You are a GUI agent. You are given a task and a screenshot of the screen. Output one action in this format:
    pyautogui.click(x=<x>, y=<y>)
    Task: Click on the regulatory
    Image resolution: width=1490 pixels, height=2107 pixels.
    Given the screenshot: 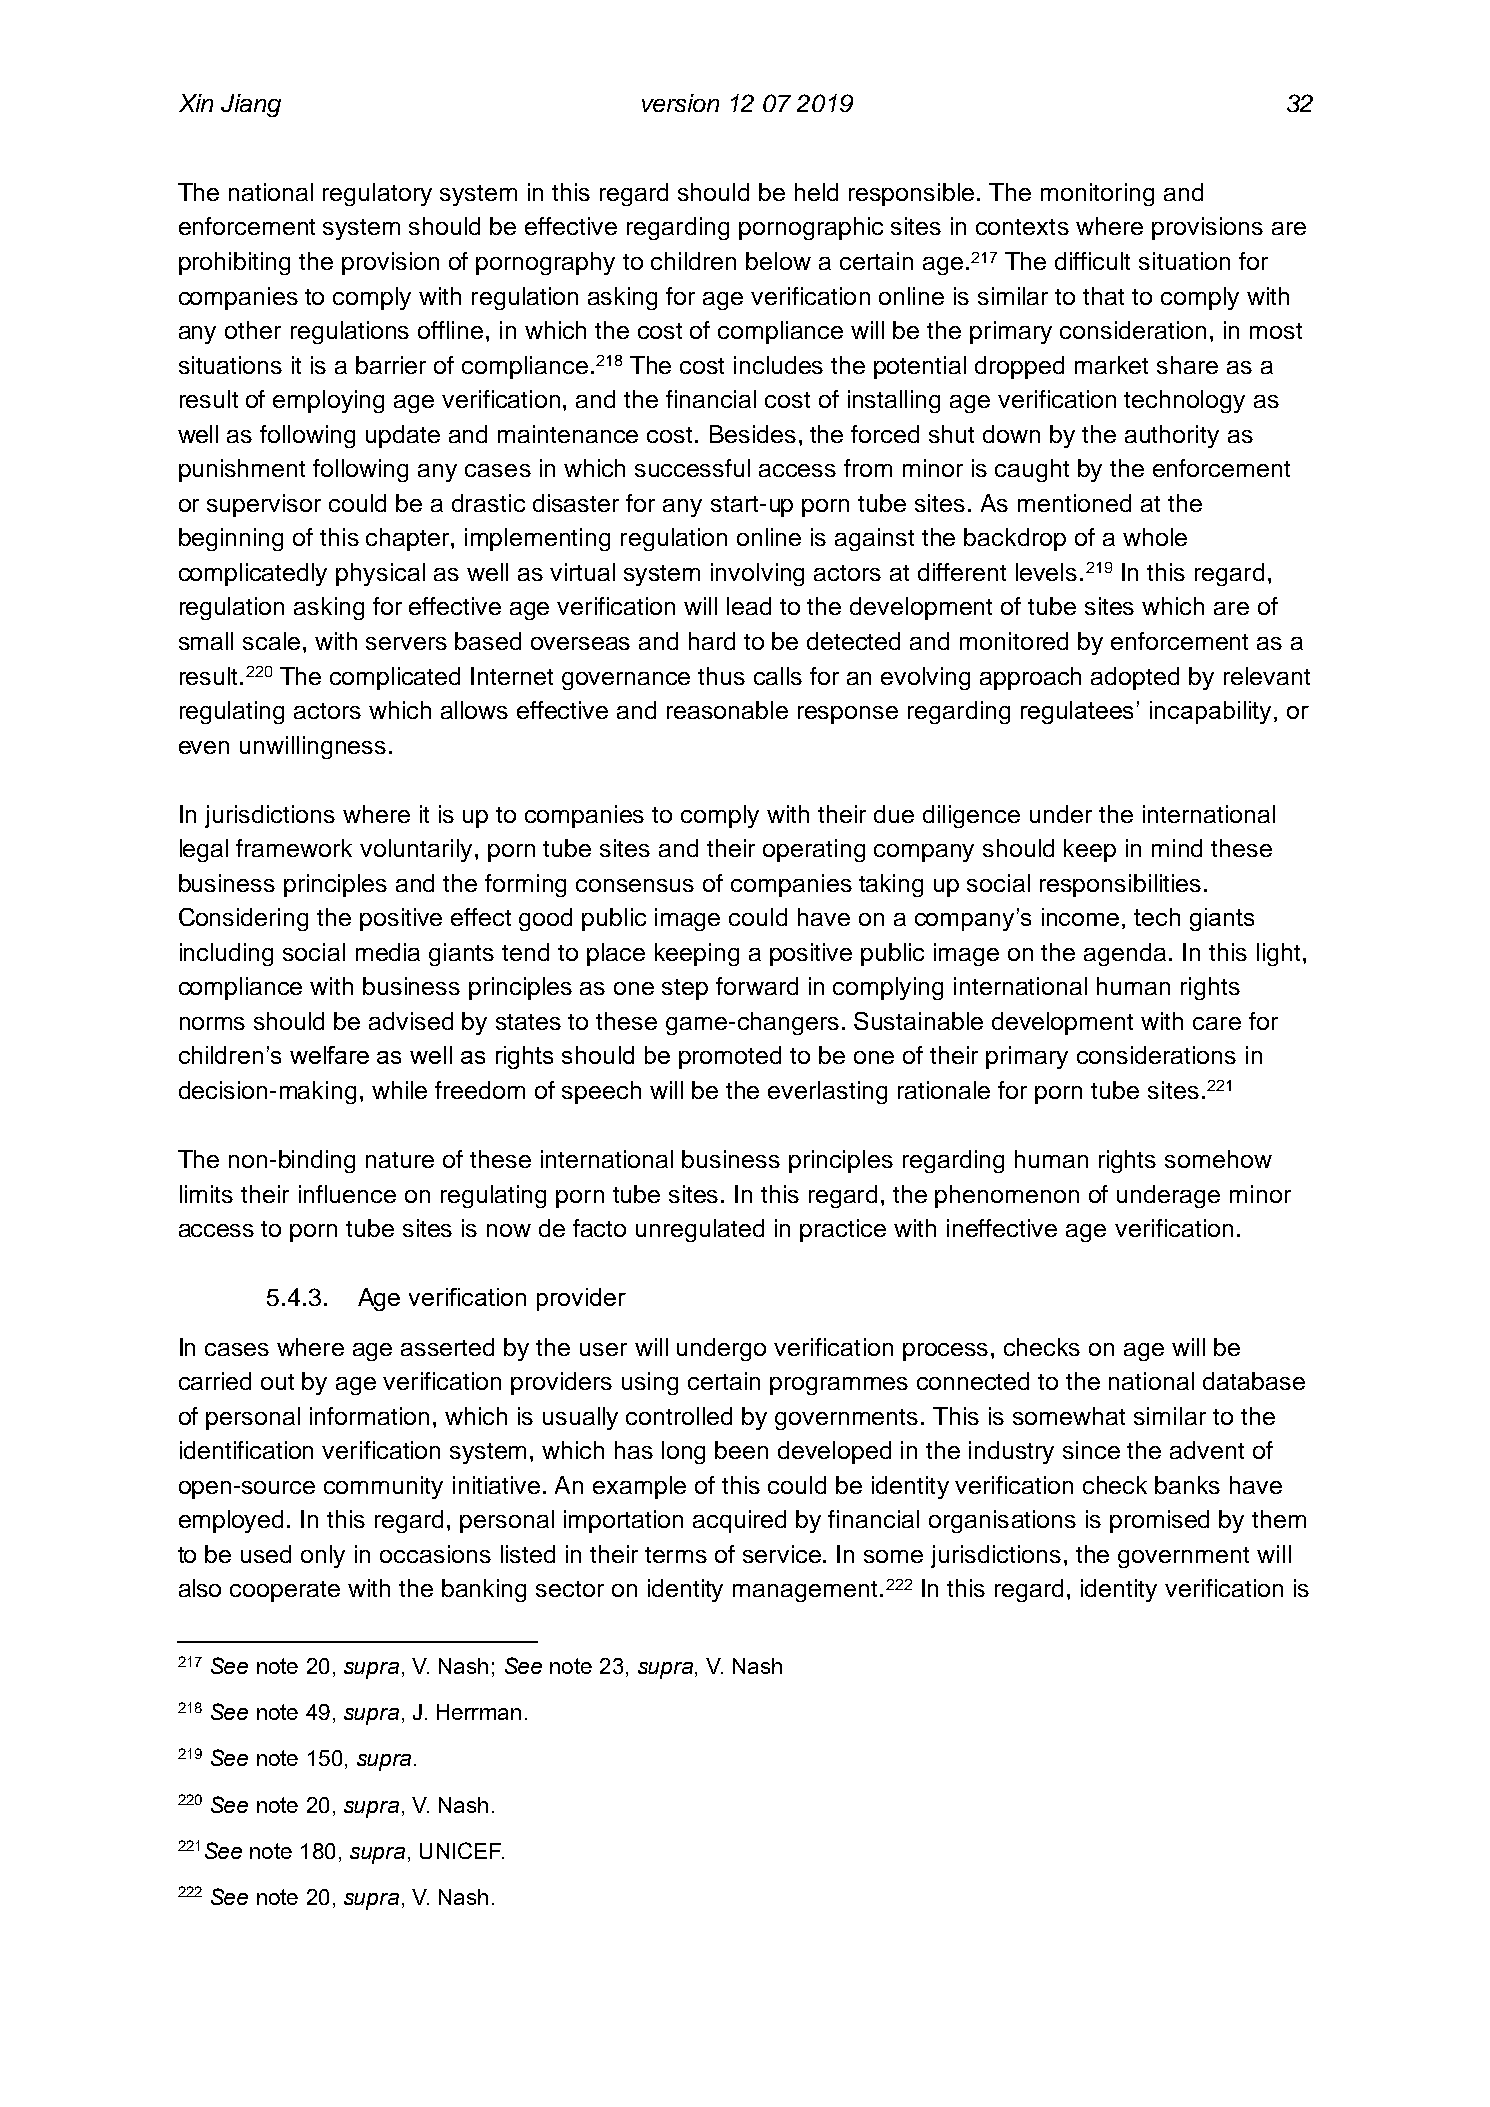 What is the action you would take?
    pyautogui.click(x=377, y=194)
